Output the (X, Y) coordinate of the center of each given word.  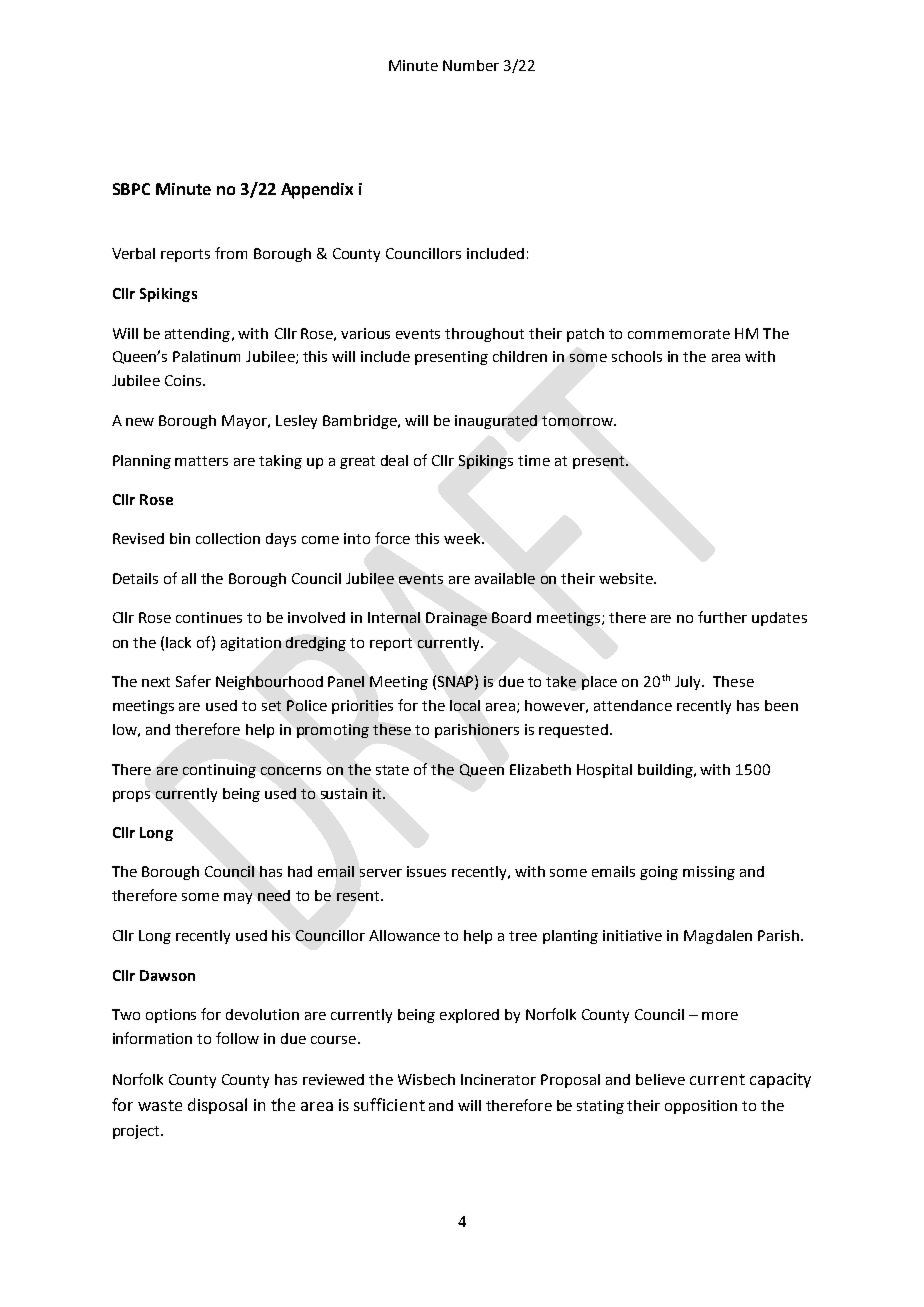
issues (426, 871)
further (722, 617)
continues (209, 617)
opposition (701, 1107)
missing (709, 873)
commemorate (679, 334)
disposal (217, 1106)
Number (471, 65)
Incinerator (498, 1079)
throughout (484, 335)
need (274, 895)
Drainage (456, 619)
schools (637, 356)
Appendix (317, 190)
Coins (183, 380)
